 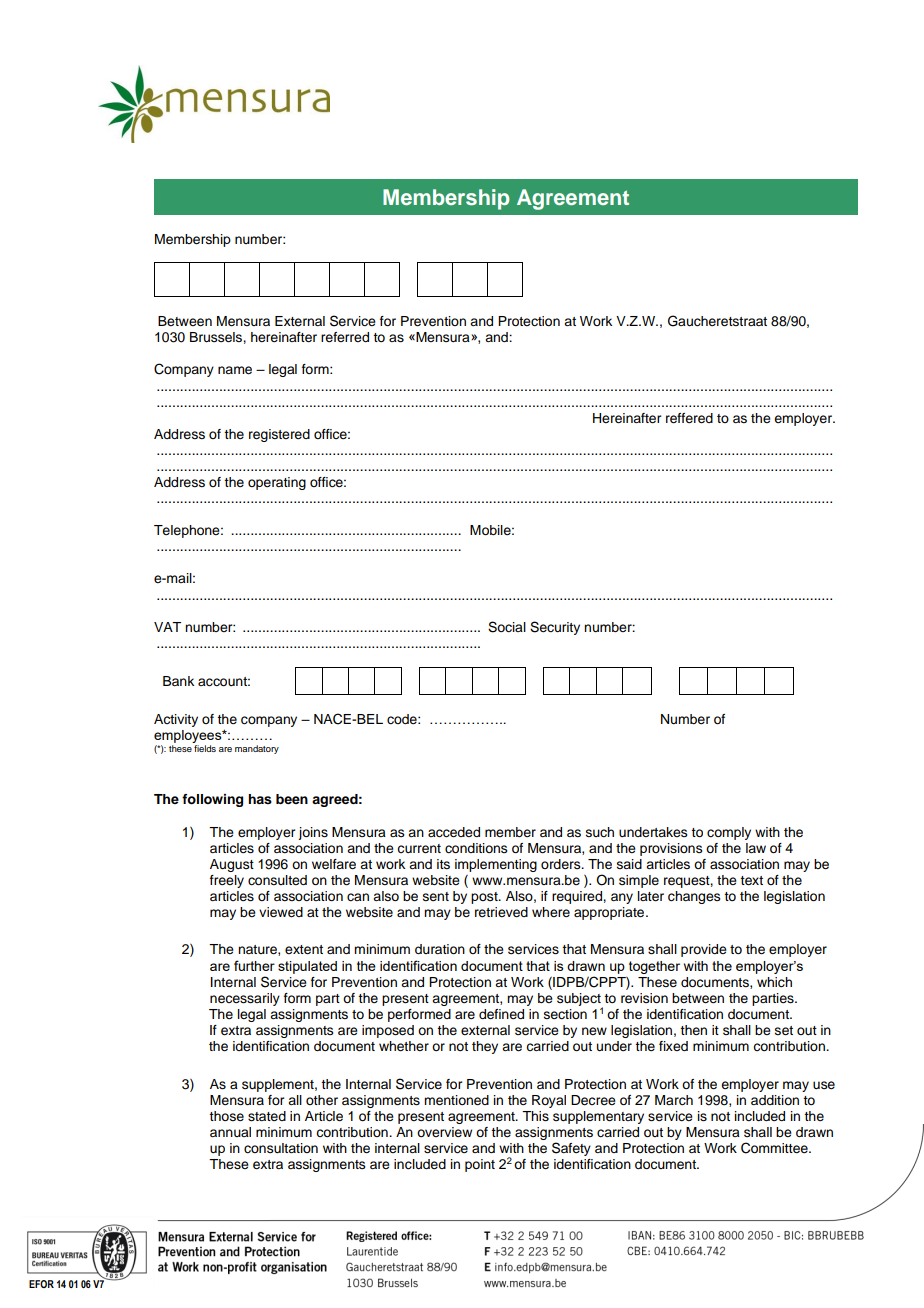 What do you see at coordinates (235, 370) in the screenshot?
I see `name` at bounding box center [235, 370].
